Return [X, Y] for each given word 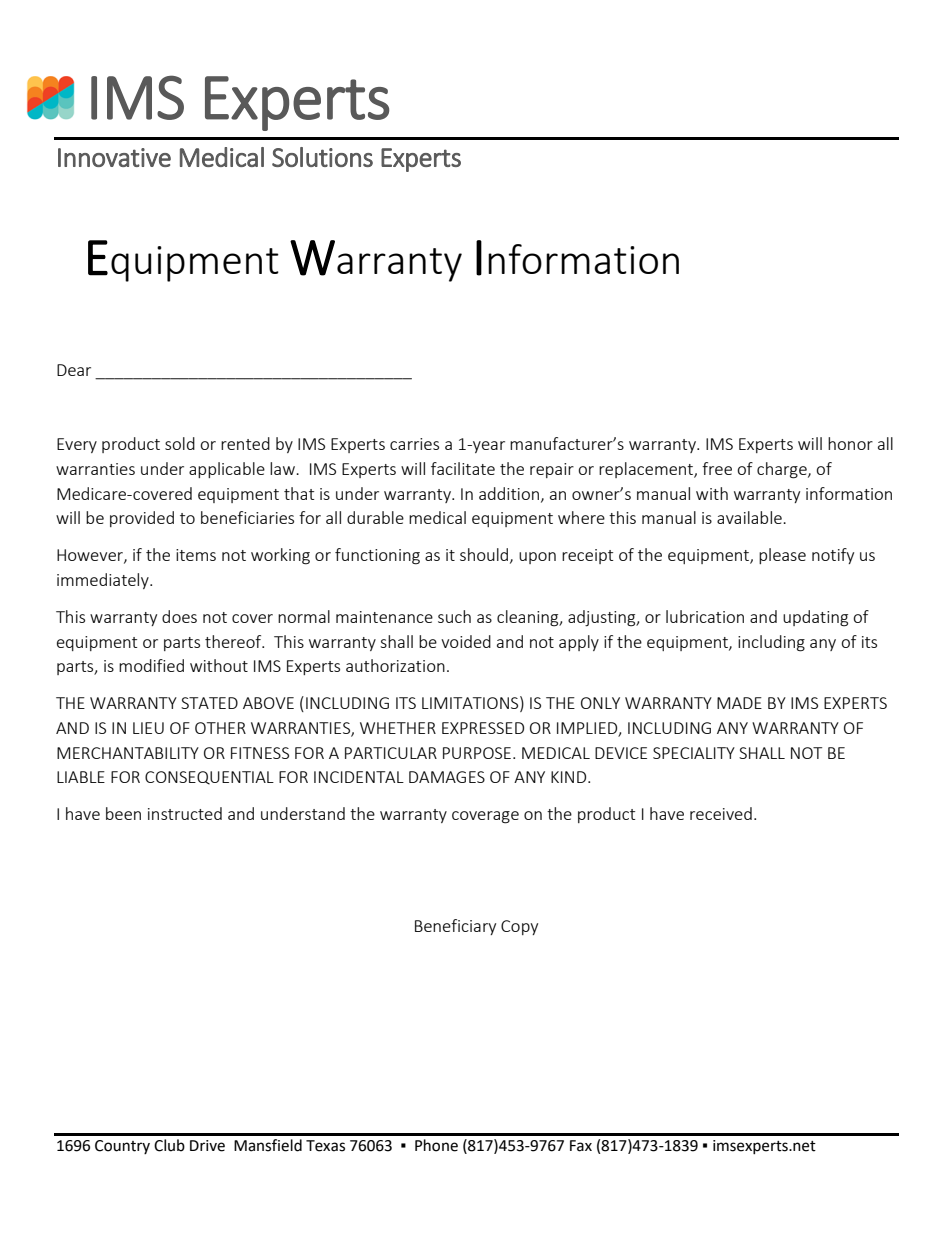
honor [850, 443]
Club [169, 1145]
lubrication [705, 616]
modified [151, 665]
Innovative [114, 157]
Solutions [322, 157]
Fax [581, 1146]
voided [466, 641]
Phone [436, 1145]
